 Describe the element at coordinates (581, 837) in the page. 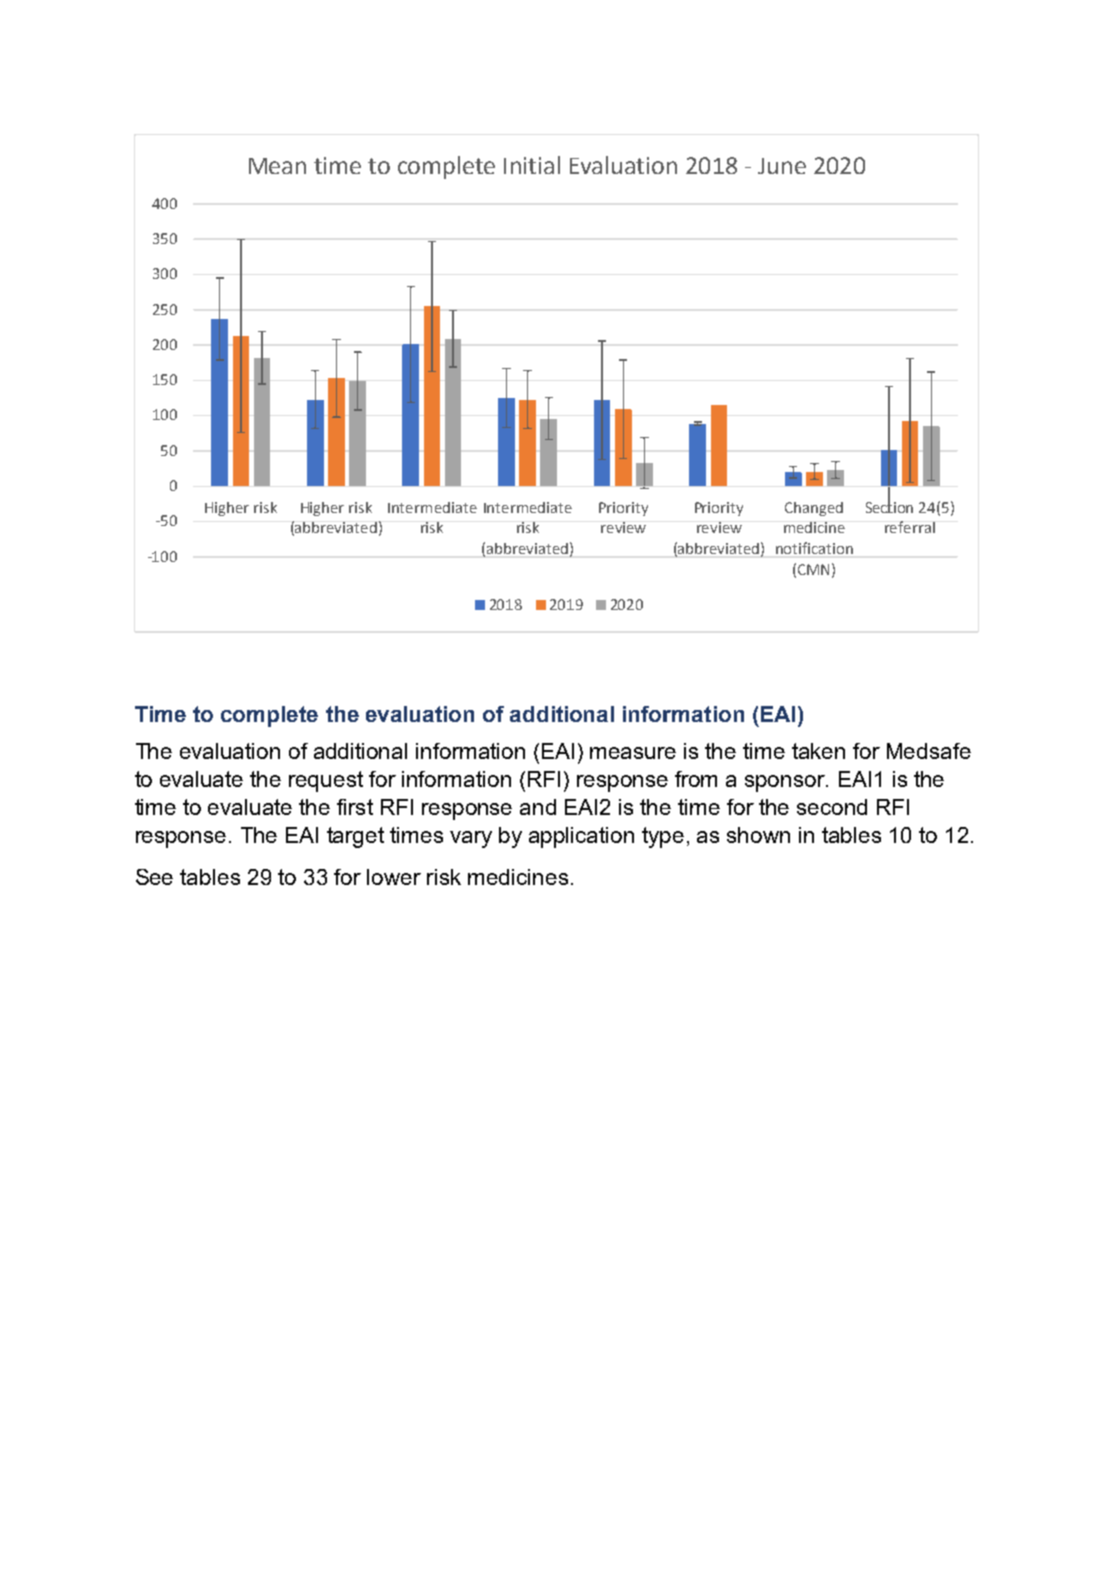

I see `application` at that location.
